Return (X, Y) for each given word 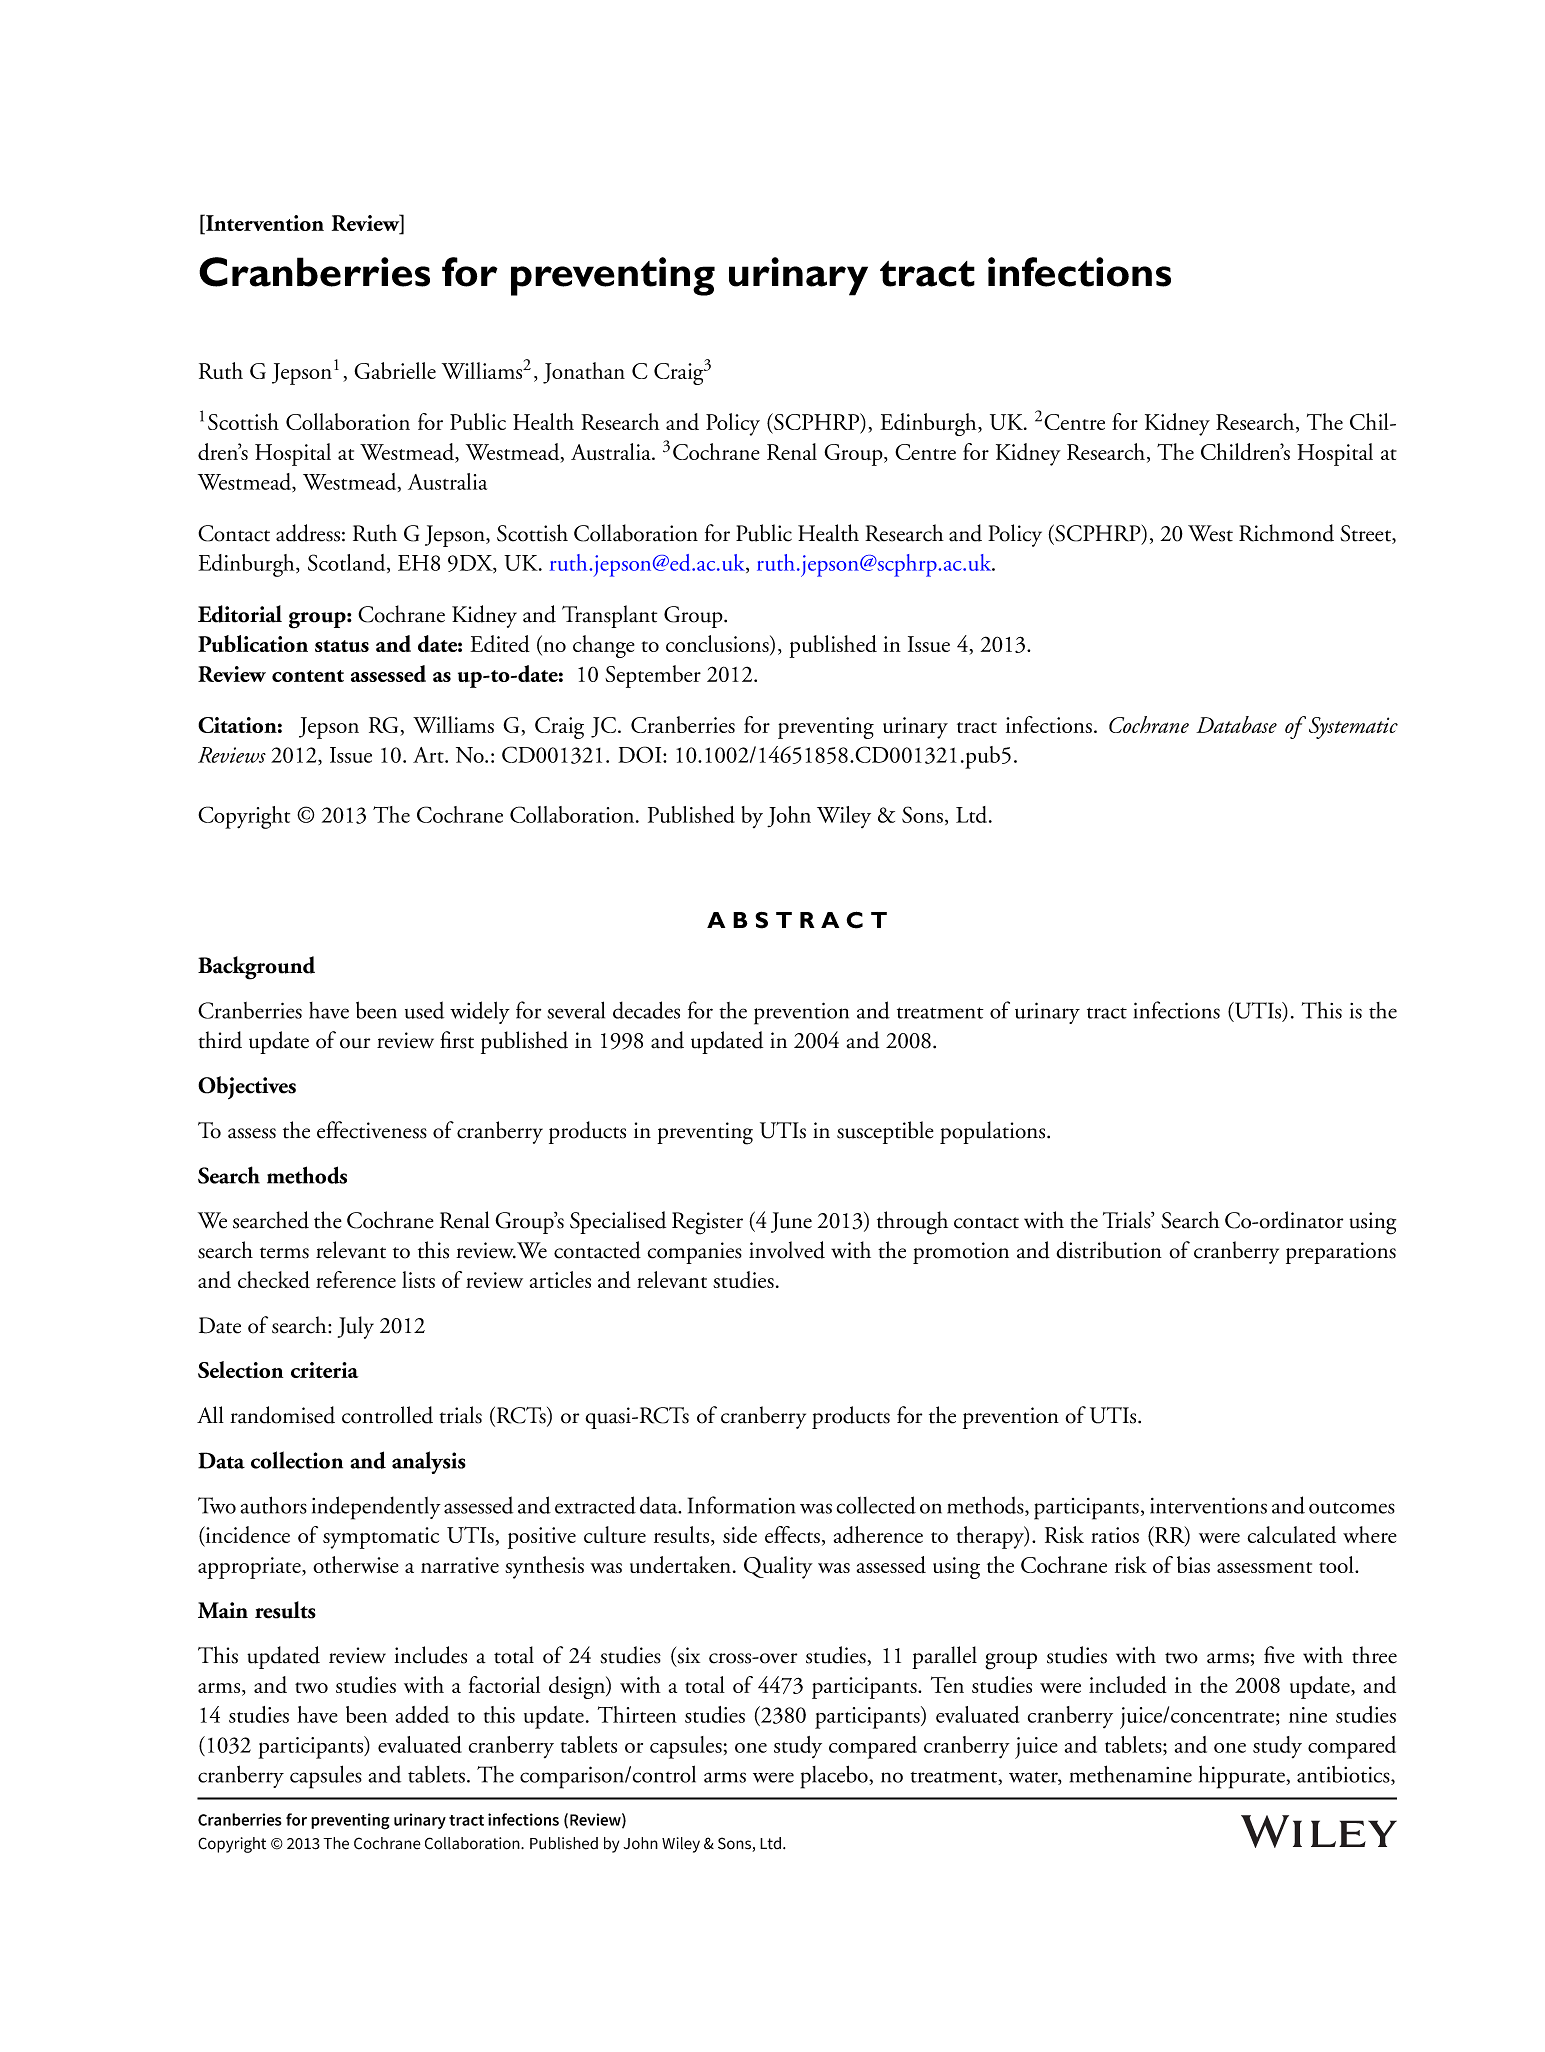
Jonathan (584, 373)
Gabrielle (395, 370)
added (422, 1714)
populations (994, 1132)
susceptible (885, 1132)
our (355, 1043)
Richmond (1286, 533)
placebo (835, 1777)
